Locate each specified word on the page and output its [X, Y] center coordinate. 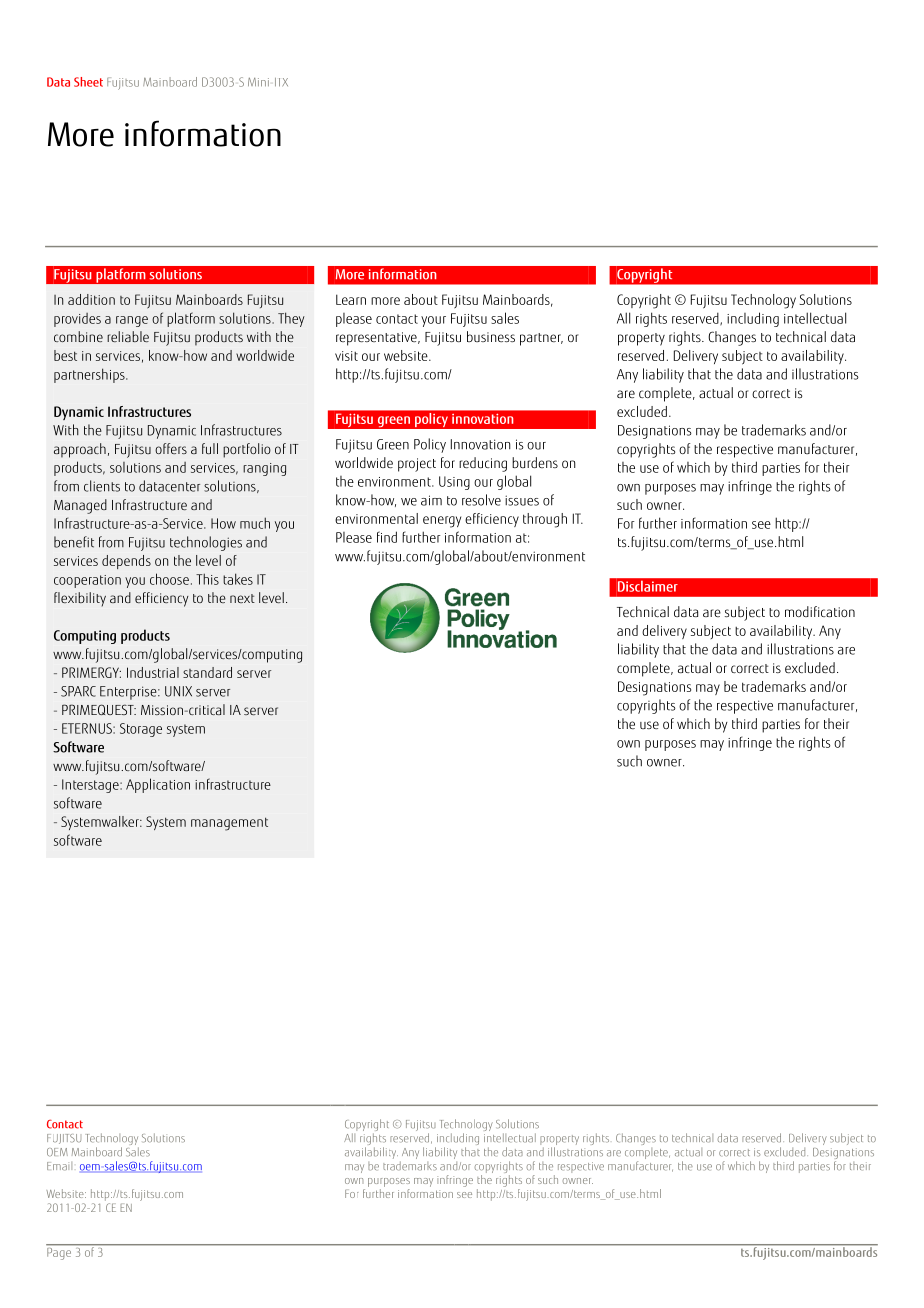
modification [820, 611]
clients [102, 486]
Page [60, 1252]
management [229, 824]
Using [454, 483]
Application [158, 785]
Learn [351, 299]
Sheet [88, 82]
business [491, 336]
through [545, 520]
